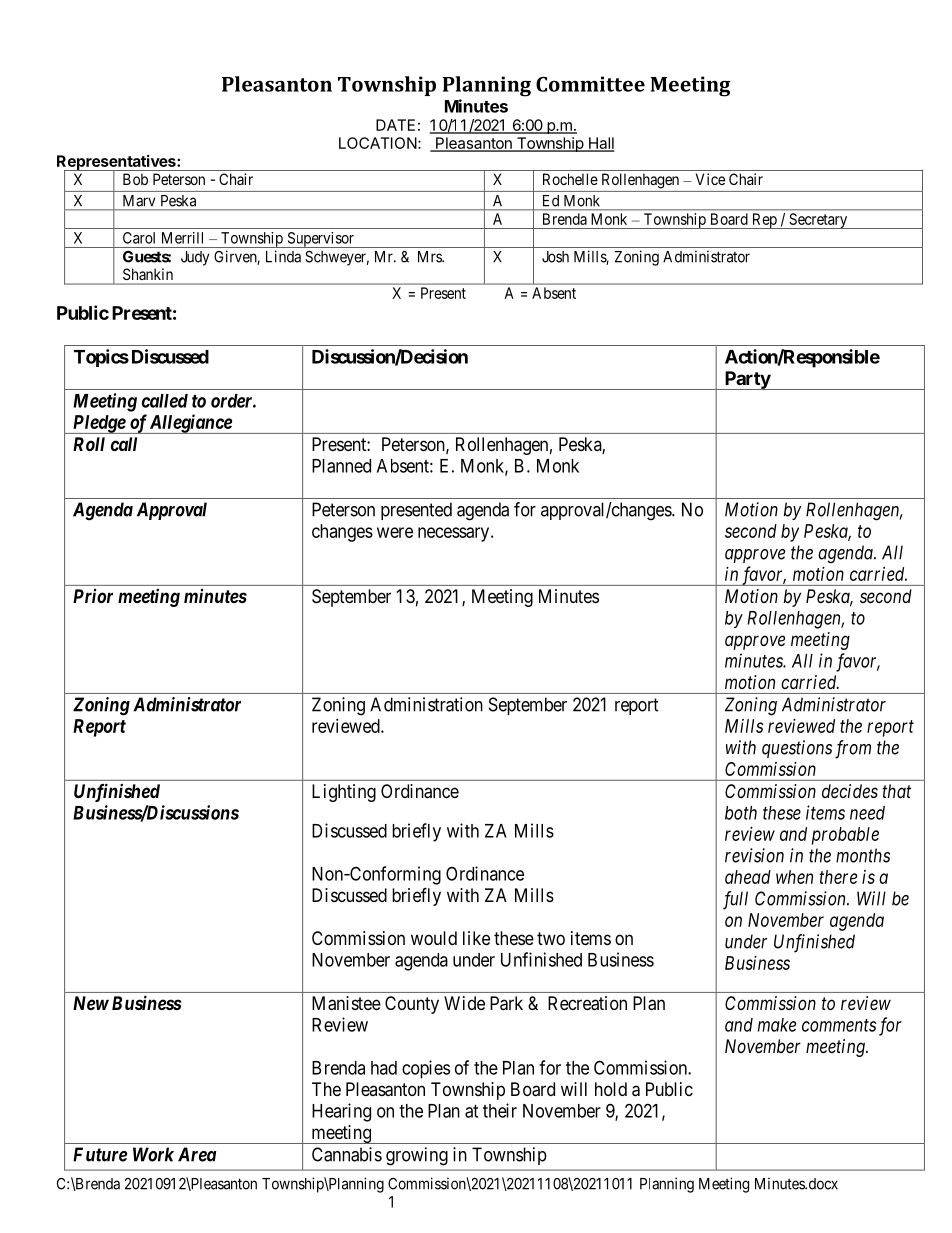 Image resolution: width=952 pixels, height=1233 pixels. I want to click on Josh, so click(555, 257).
